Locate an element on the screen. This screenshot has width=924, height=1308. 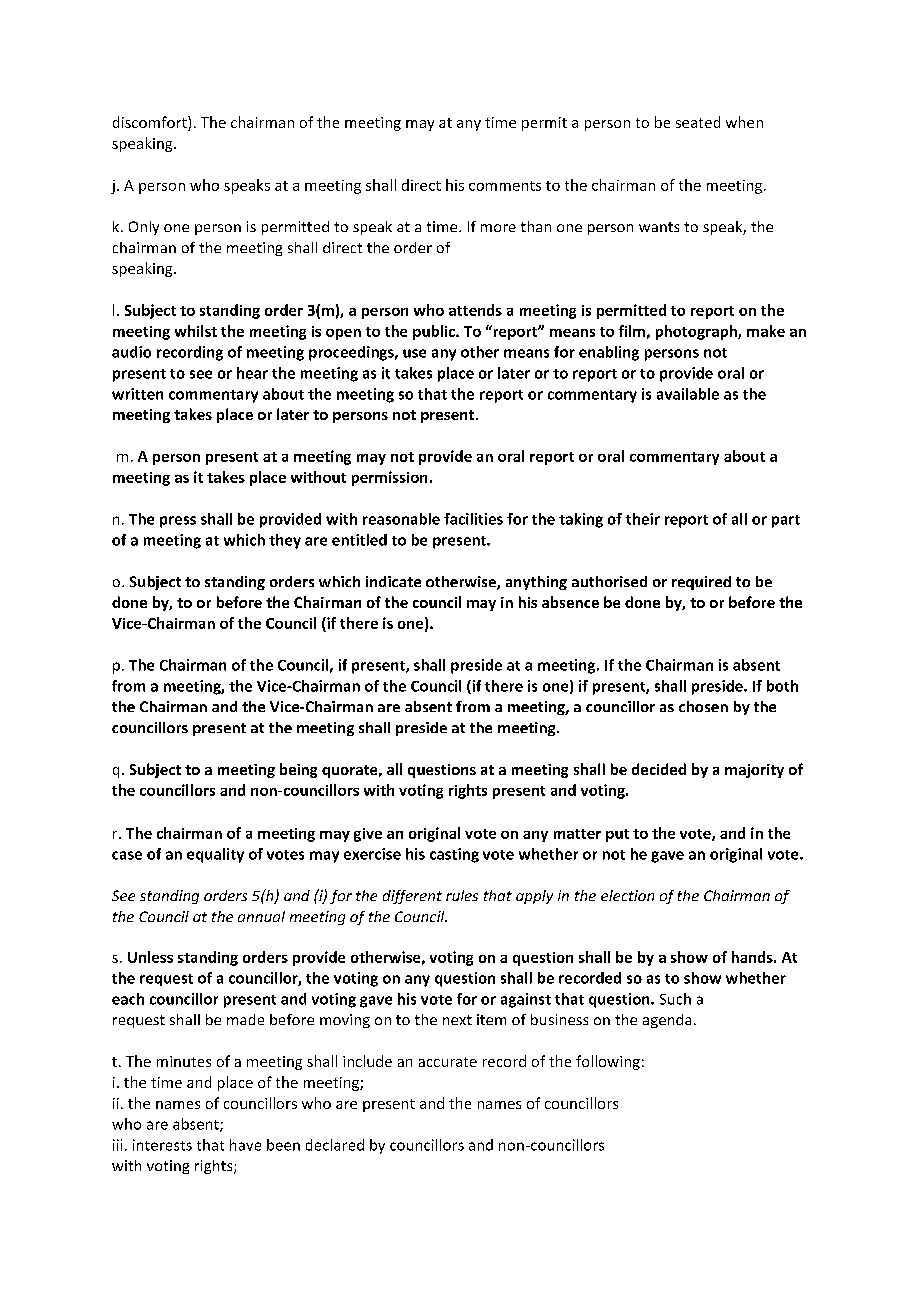
comments is located at coordinates (505, 186).
